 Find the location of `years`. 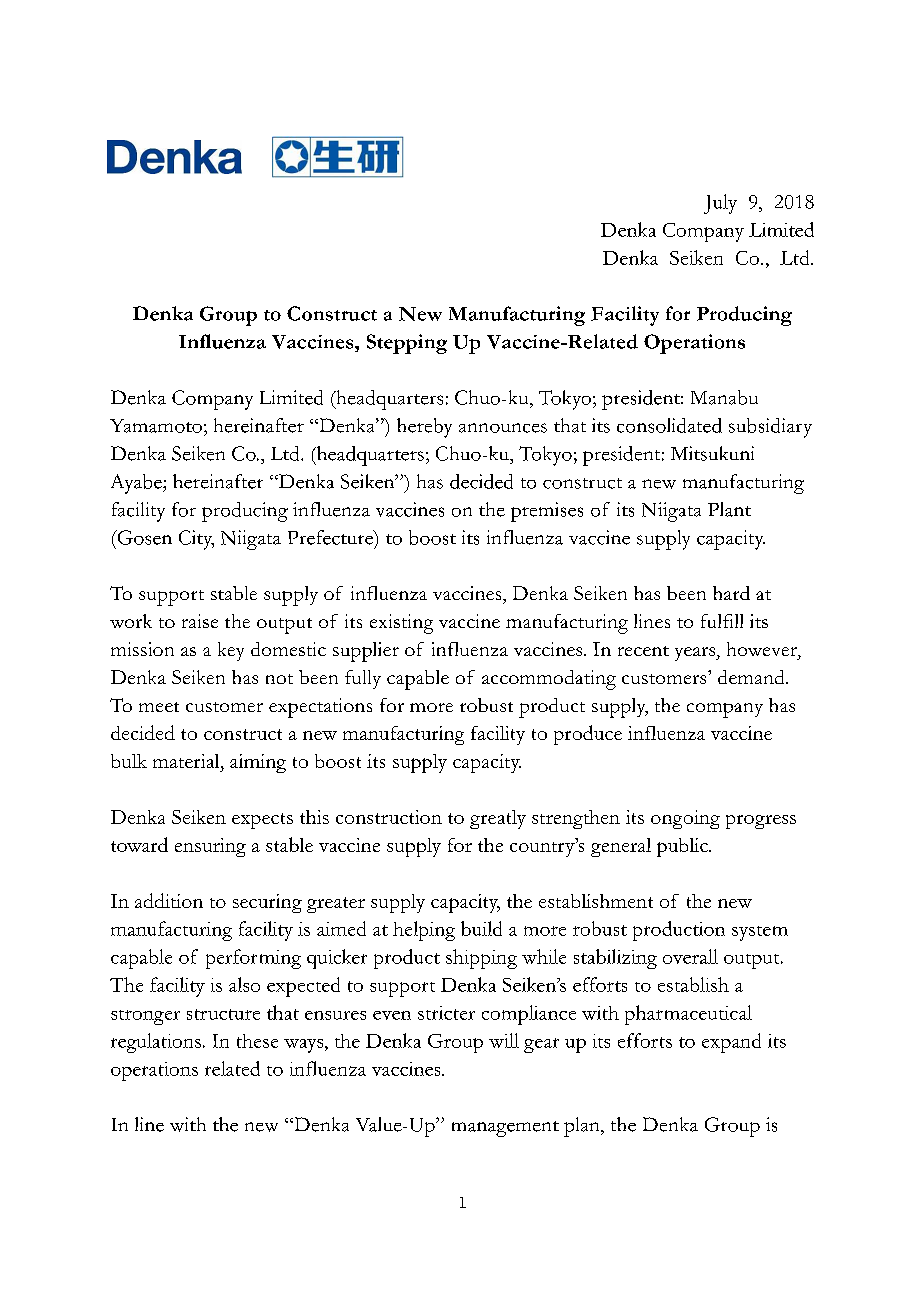

years is located at coordinates (696, 654).
